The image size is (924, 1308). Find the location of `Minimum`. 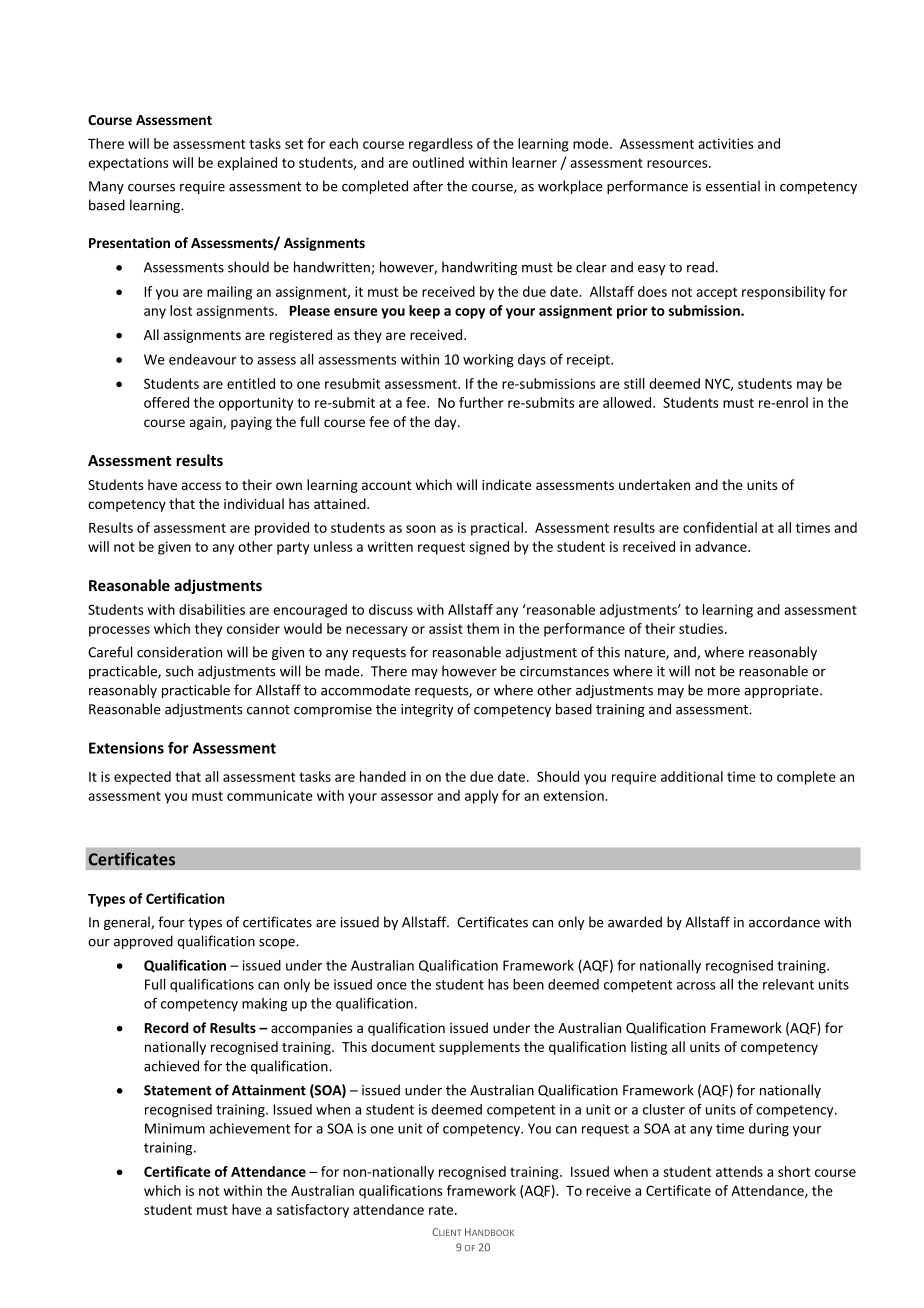

Minimum is located at coordinates (175, 1128).
